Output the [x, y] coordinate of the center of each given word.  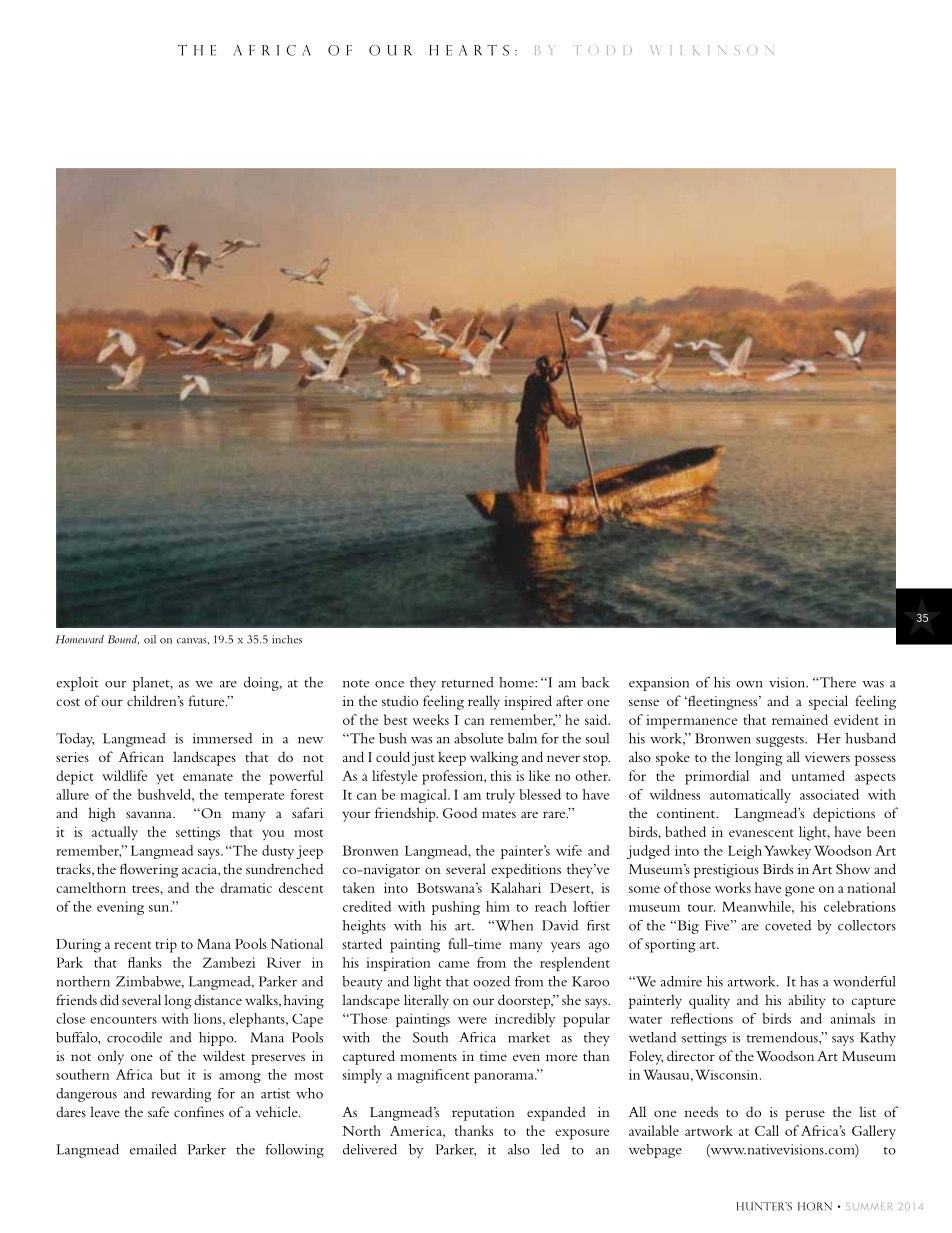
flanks [145, 962]
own [749, 684]
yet [165, 778]
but [170, 1074]
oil [150, 639]
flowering [149, 870]
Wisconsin [728, 1075]
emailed [153, 1149]
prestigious [726, 871]
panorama [505, 1078]
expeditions [526, 870]
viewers [827, 757]
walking [494, 758]
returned [467, 682]
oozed [491, 981]
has [809, 981]
